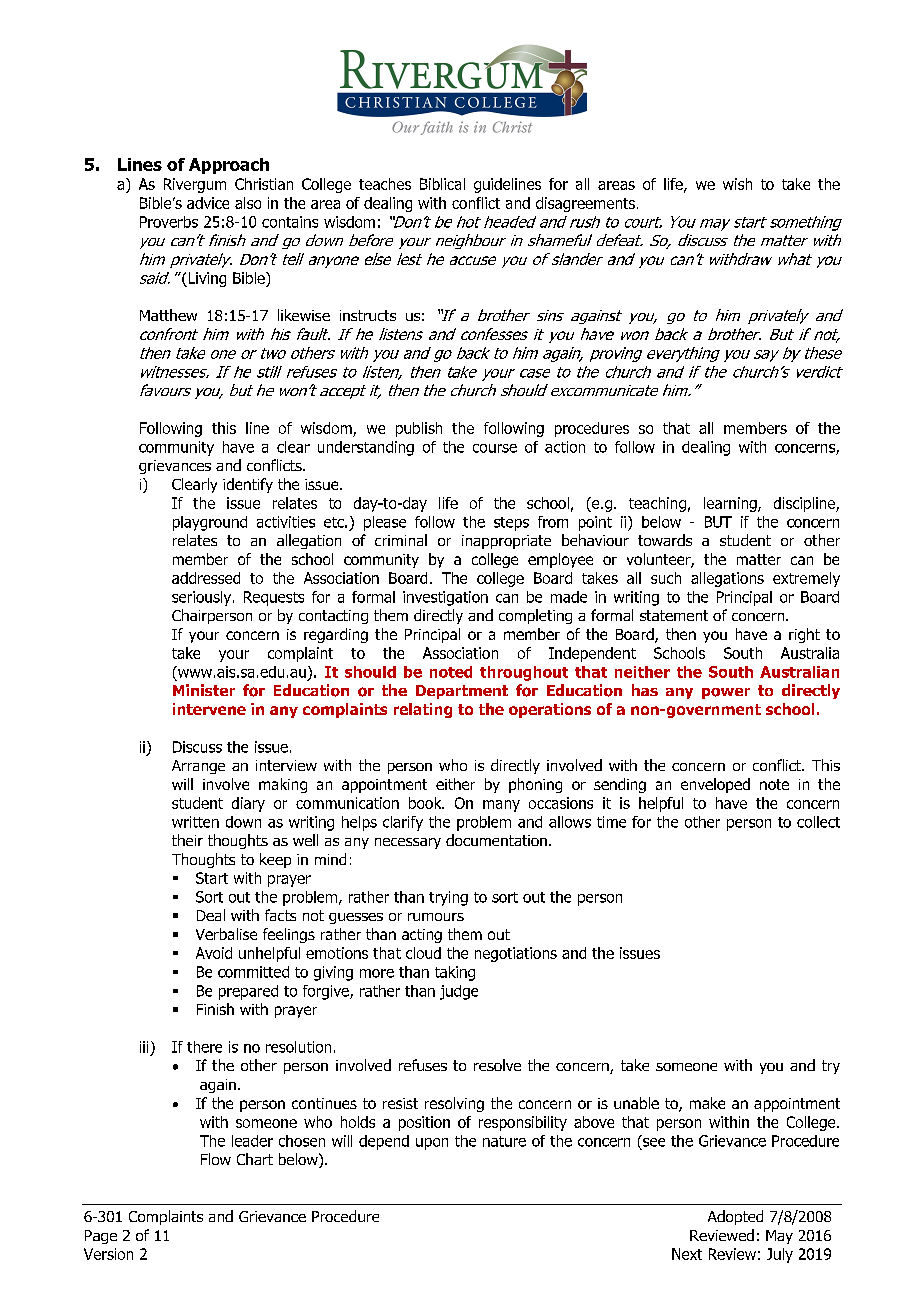 The width and height of the document is (924, 1308). What do you see at coordinates (737, 184) in the document?
I see `wish` at bounding box center [737, 184].
